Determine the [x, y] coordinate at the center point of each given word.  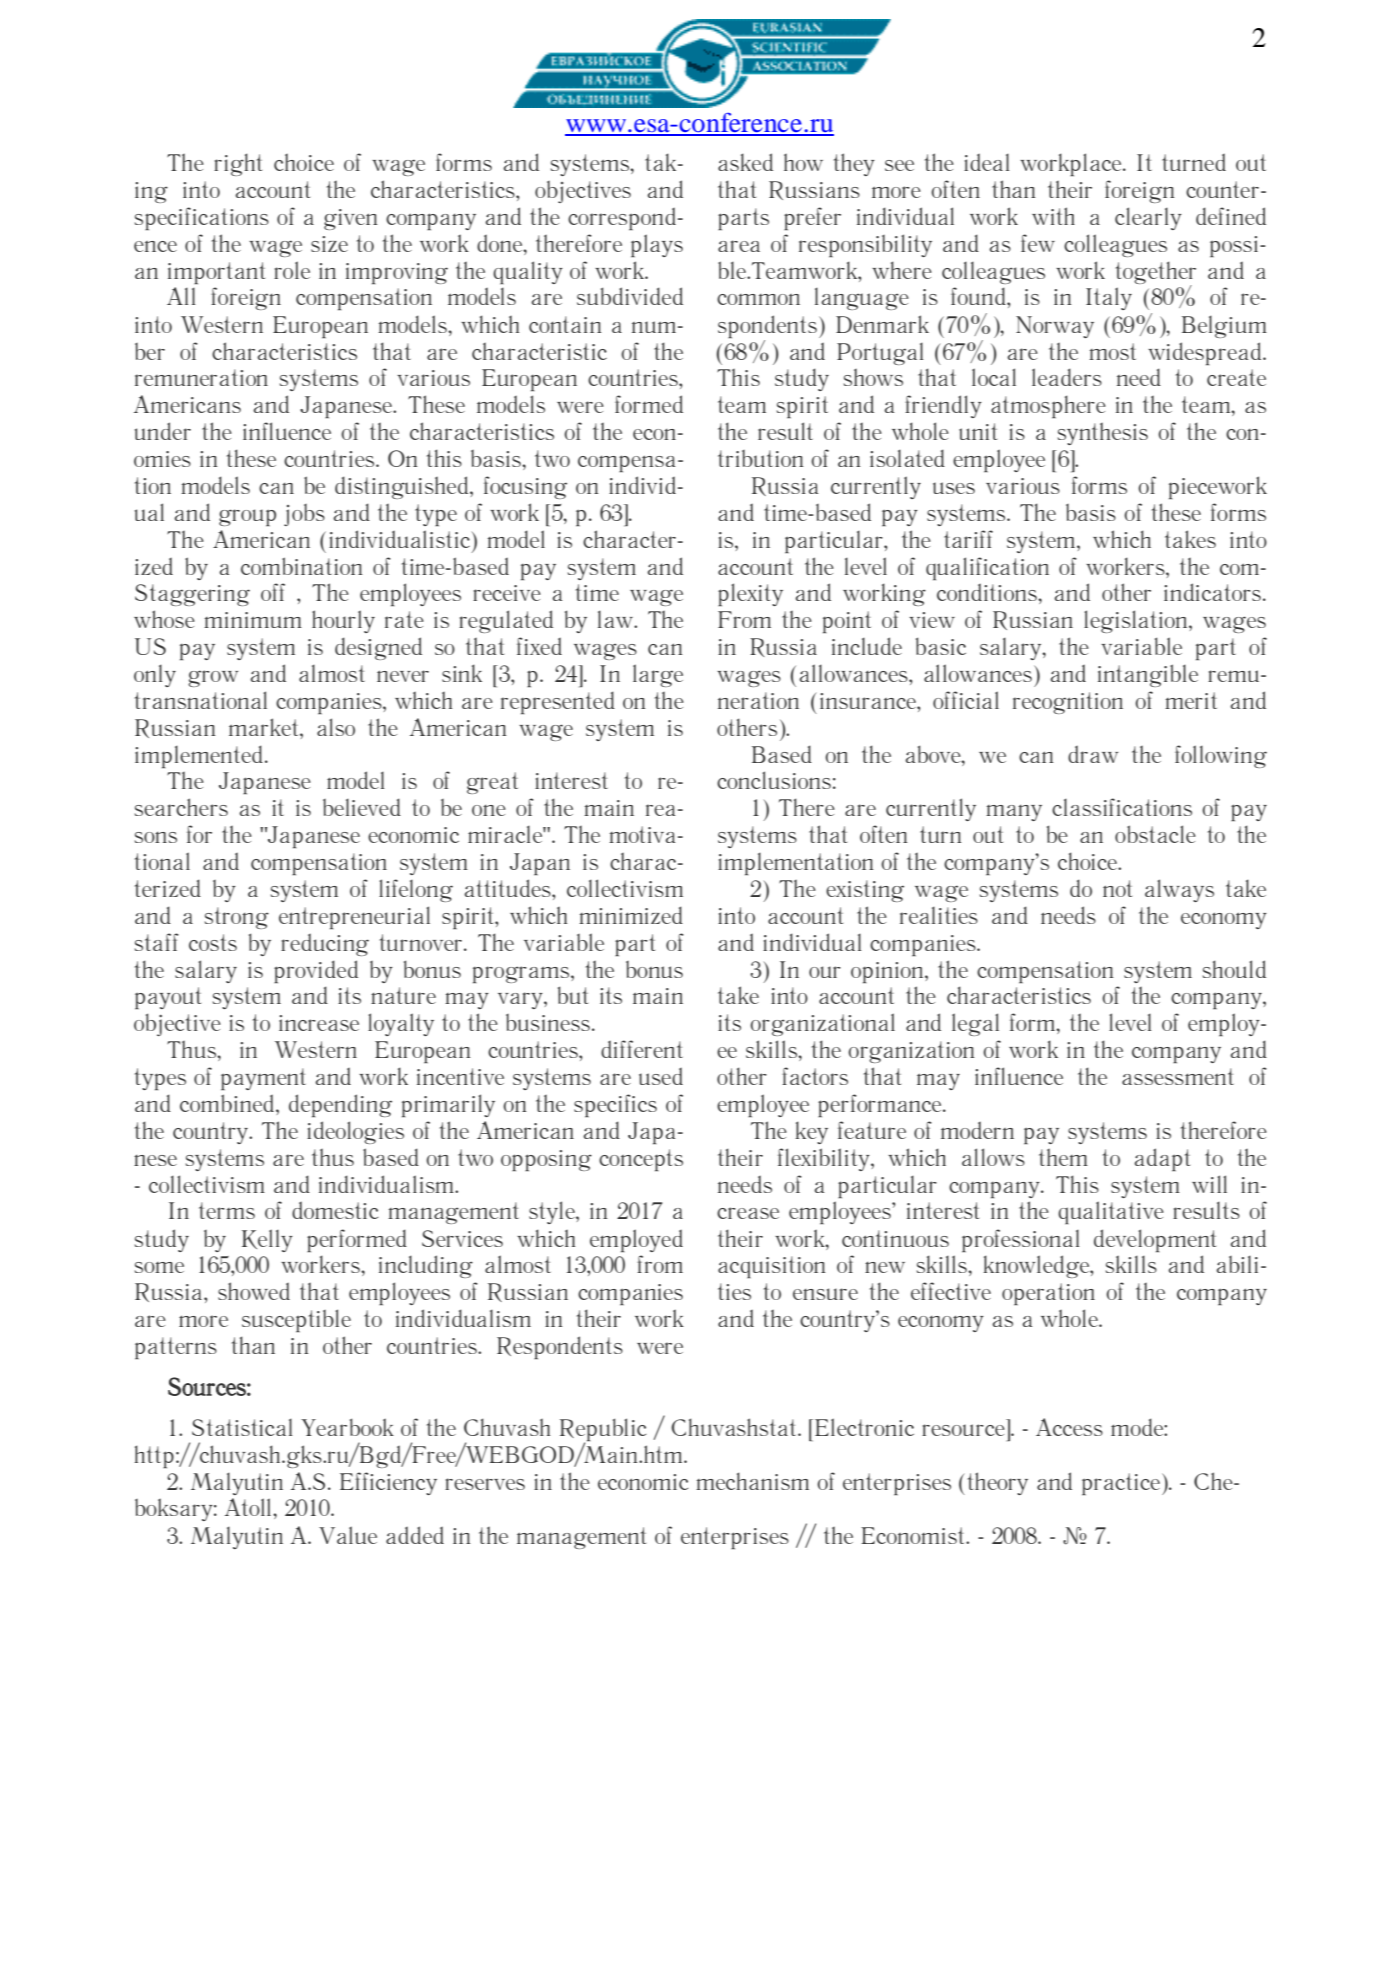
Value [348, 1535]
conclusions [774, 780]
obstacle [1155, 834]
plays [657, 245]
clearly [1148, 218]
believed [362, 807]
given [351, 219]
